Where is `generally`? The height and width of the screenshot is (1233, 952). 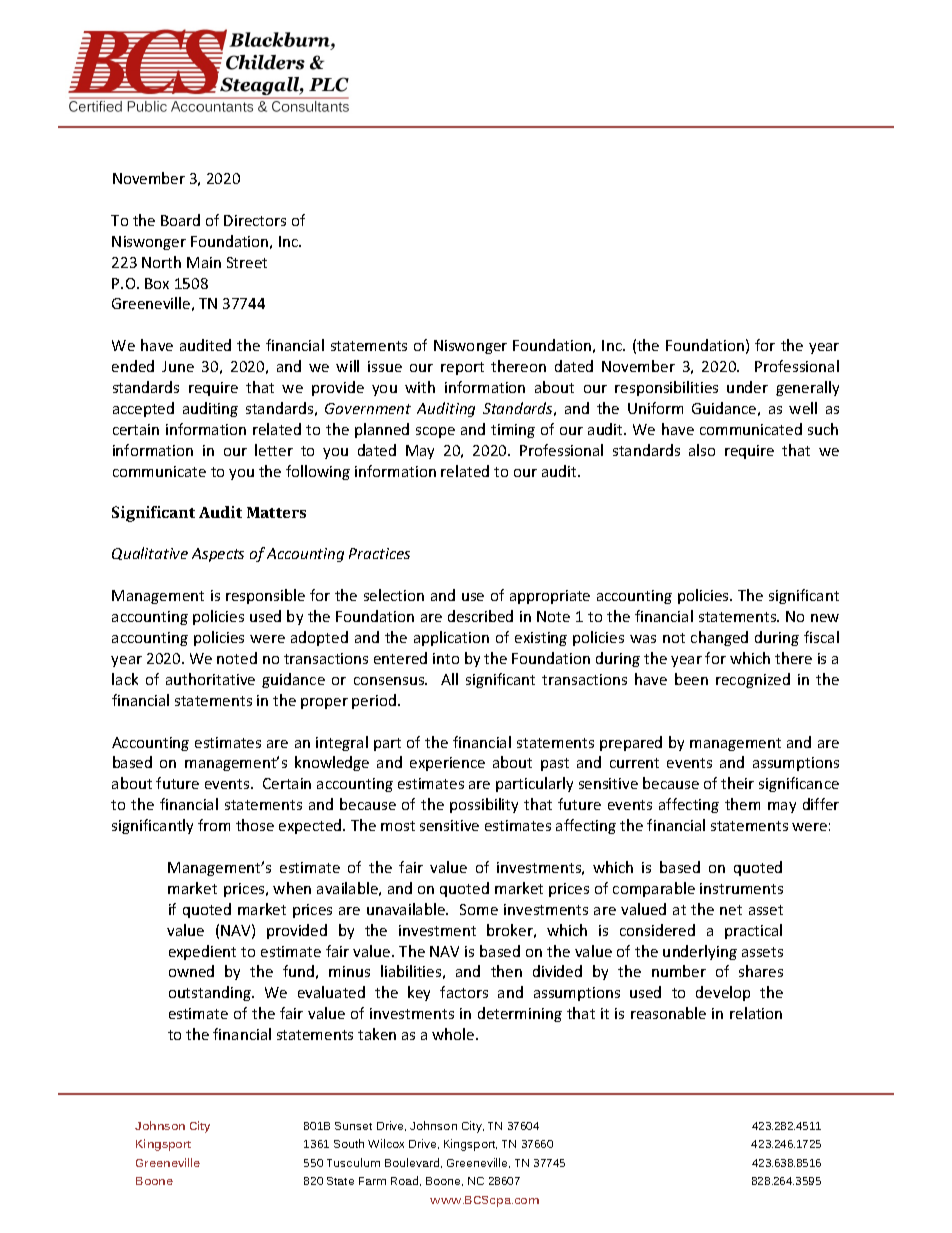
generally is located at coordinates (807, 388).
